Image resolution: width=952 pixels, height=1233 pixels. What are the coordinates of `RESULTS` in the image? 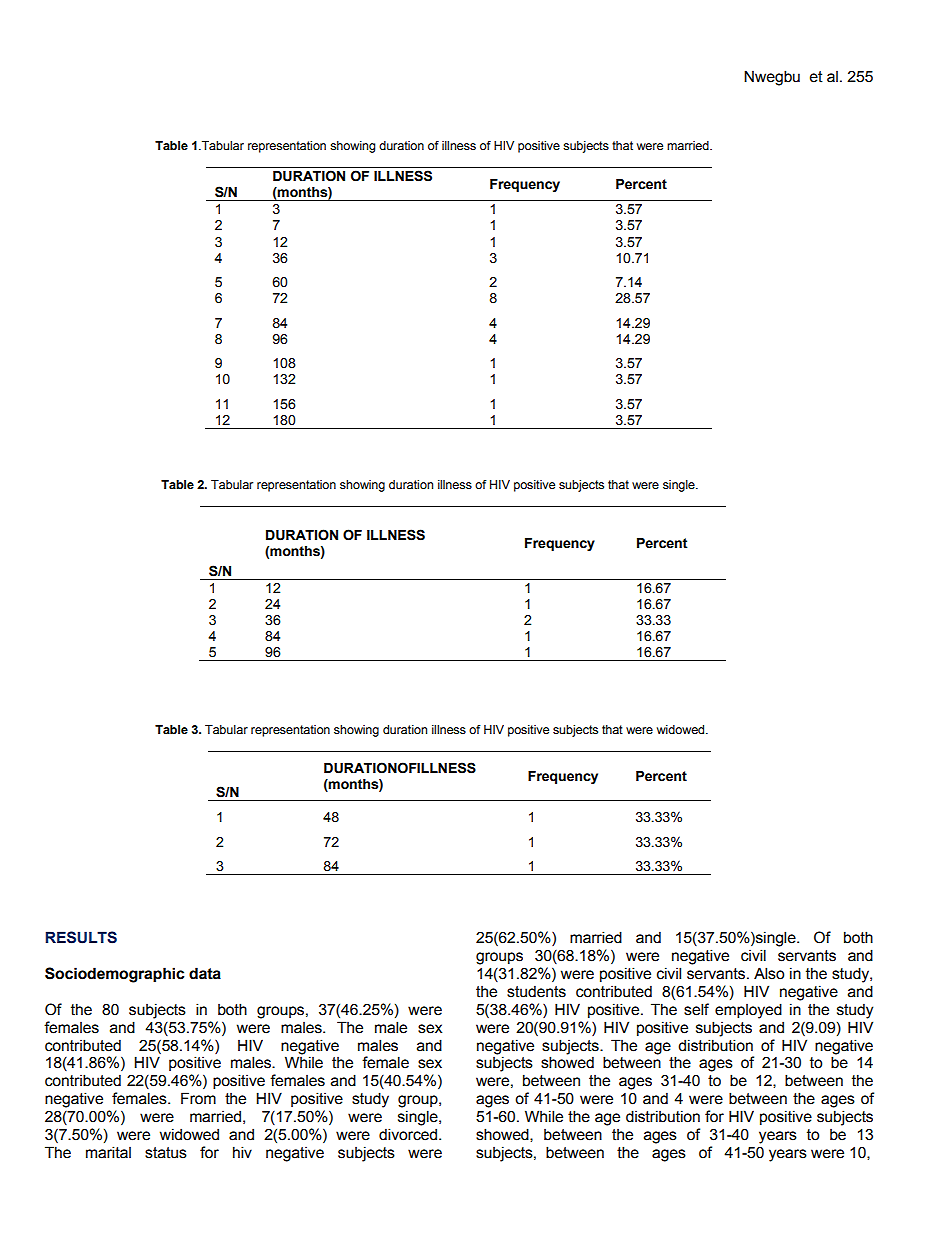 It's located at (81, 937).
